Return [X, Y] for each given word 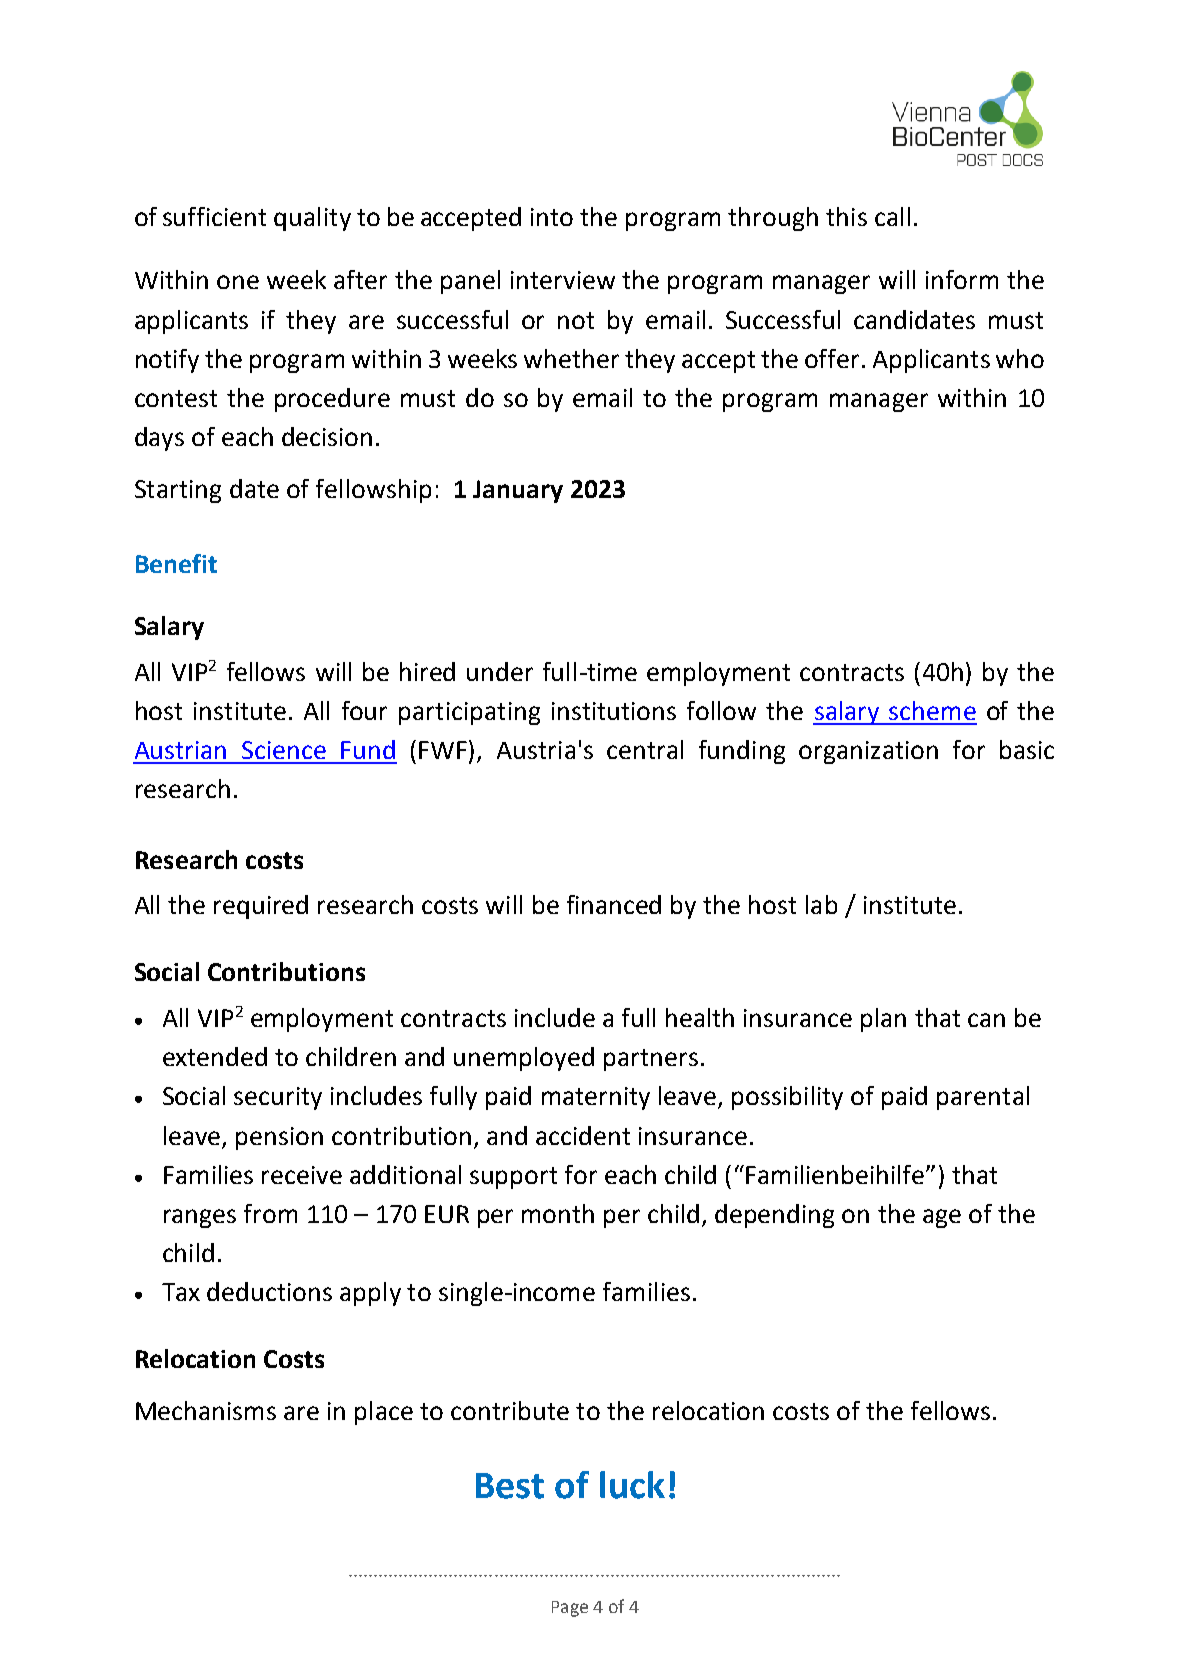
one [238, 282]
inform [962, 279]
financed [614, 904]
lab [821, 904]
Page [570, 1609]
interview [563, 280]
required [261, 907]
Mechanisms [206, 1410]
